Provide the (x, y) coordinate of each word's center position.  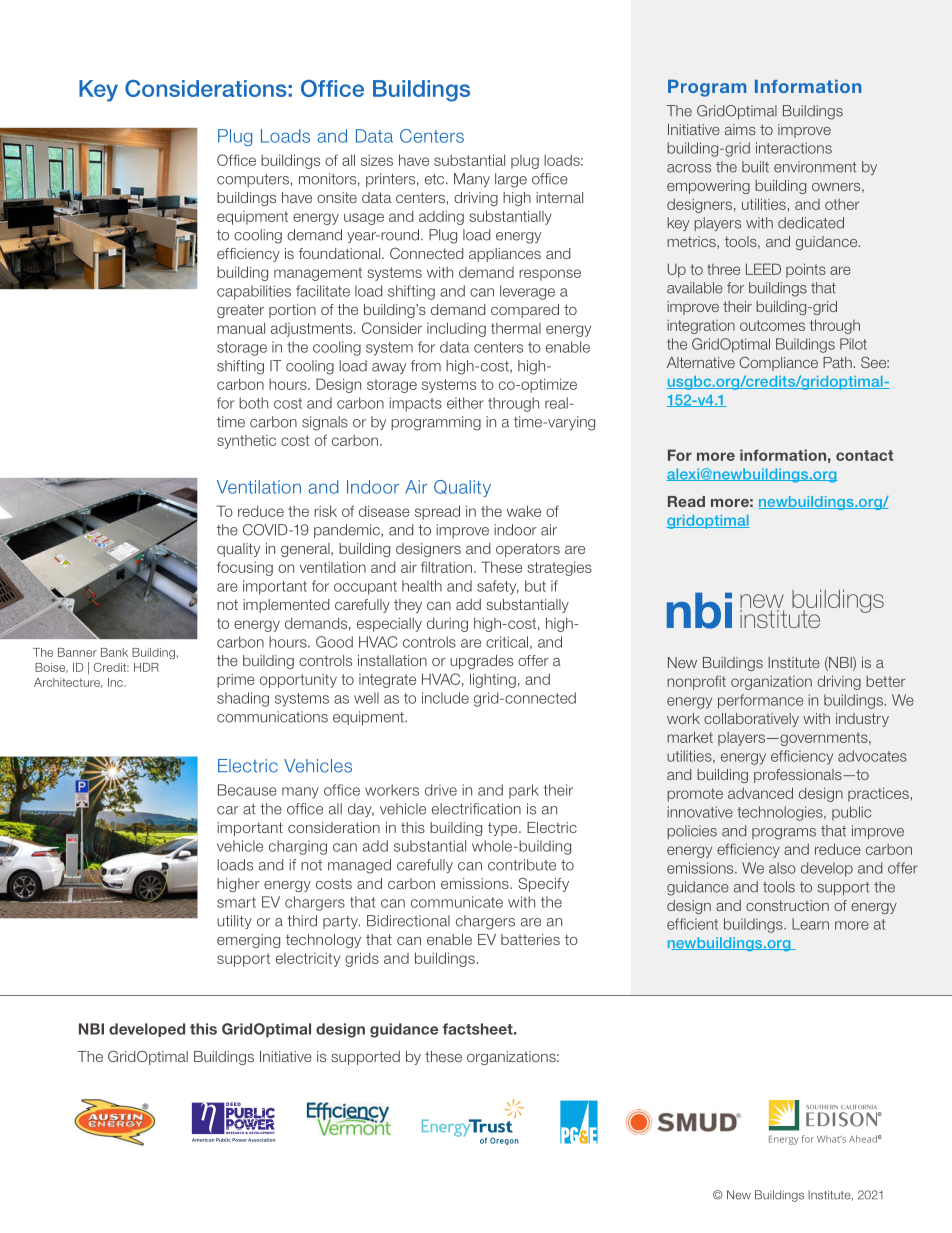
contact (864, 455)
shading (243, 699)
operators (528, 550)
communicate (457, 902)
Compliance (778, 364)
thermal (516, 328)
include (445, 698)
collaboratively (751, 720)
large (511, 180)
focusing (245, 568)
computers (253, 180)
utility (234, 922)
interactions (794, 148)
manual (241, 328)
